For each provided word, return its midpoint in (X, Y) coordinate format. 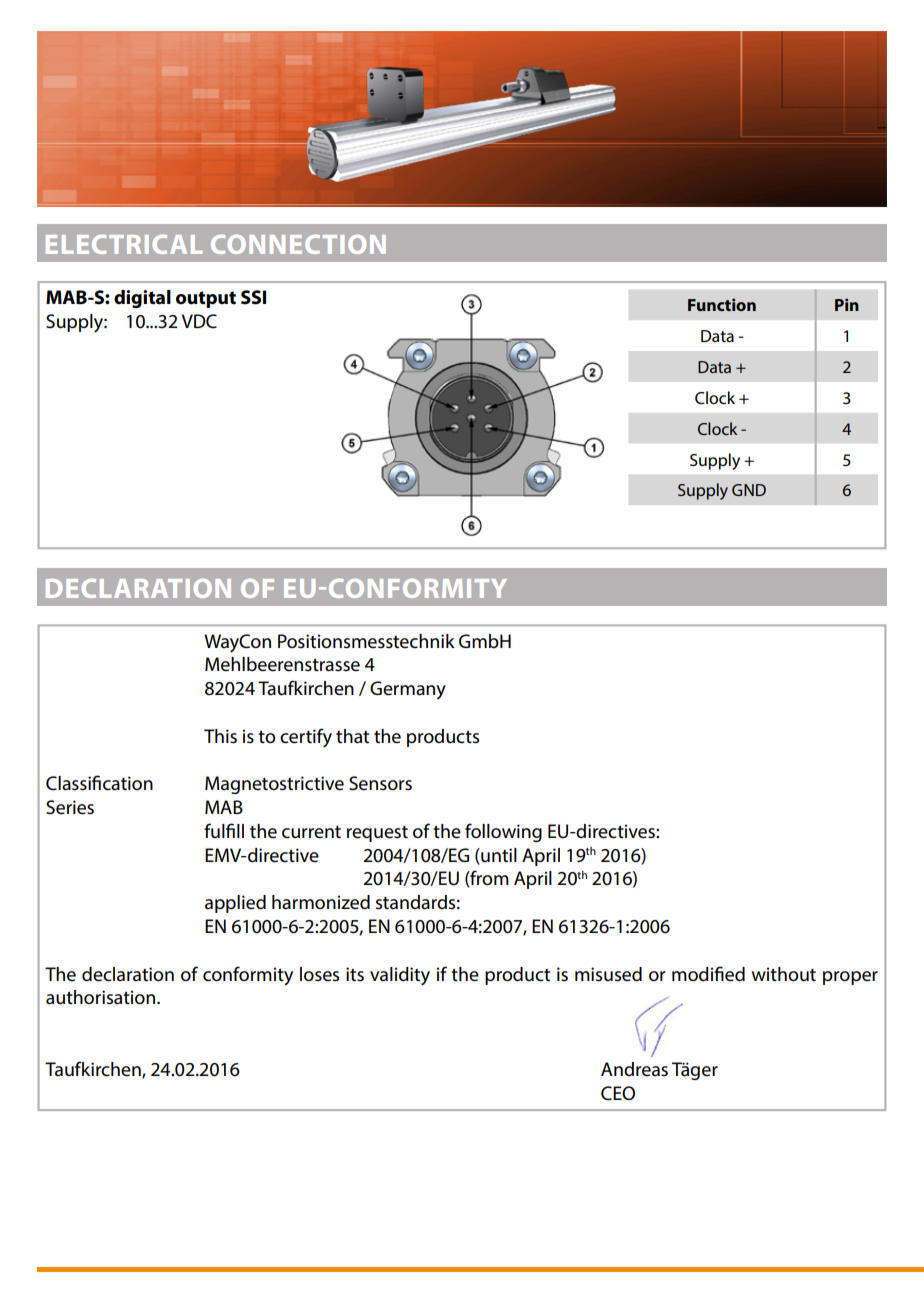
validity (400, 976)
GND (749, 490)
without (784, 974)
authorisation (102, 997)
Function (722, 304)
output (206, 299)
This (220, 736)
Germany (408, 690)
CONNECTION (298, 244)
